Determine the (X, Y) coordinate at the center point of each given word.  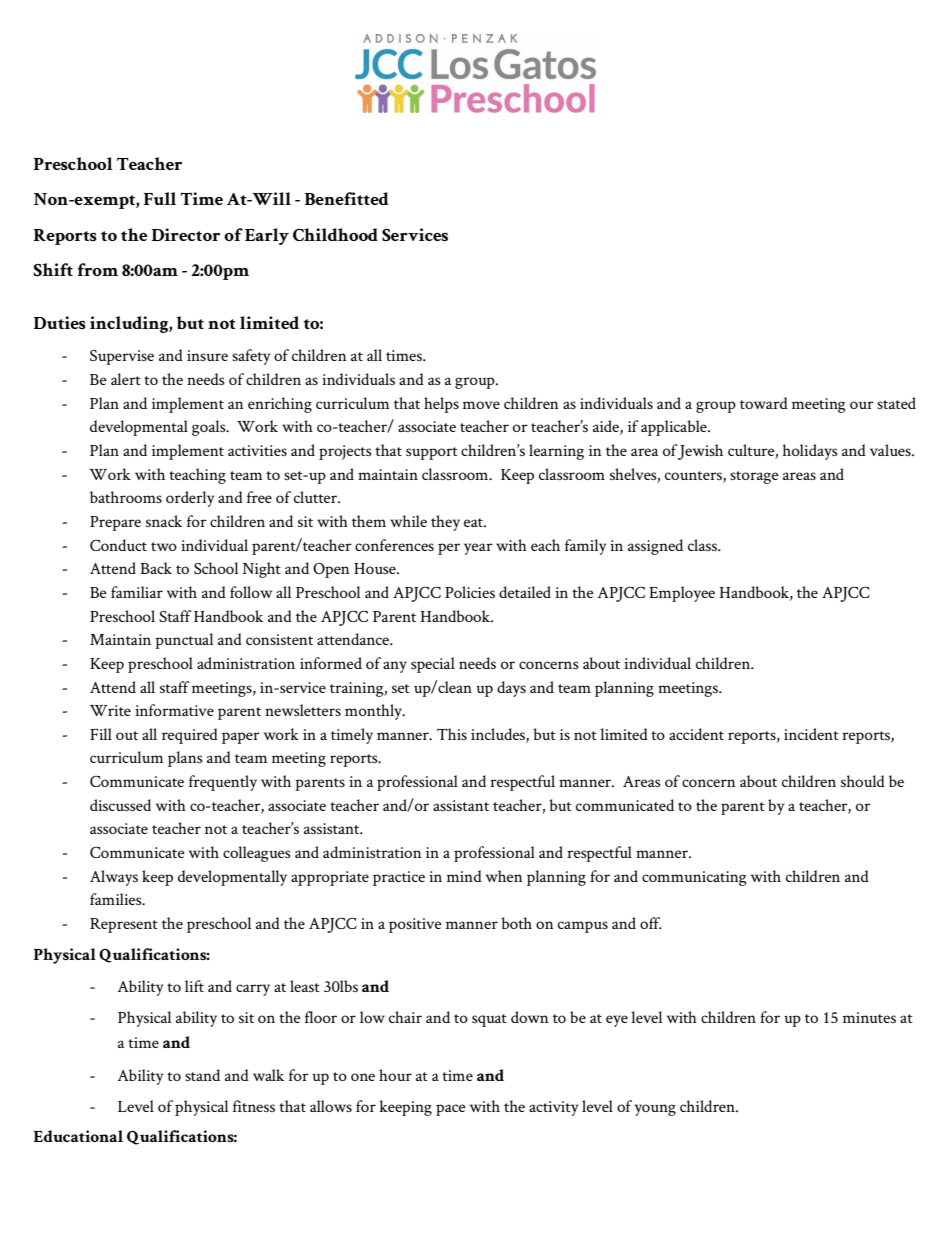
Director (186, 234)
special (433, 665)
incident (811, 734)
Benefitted (347, 198)
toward (764, 403)
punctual (184, 641)
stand (202, 1075)
